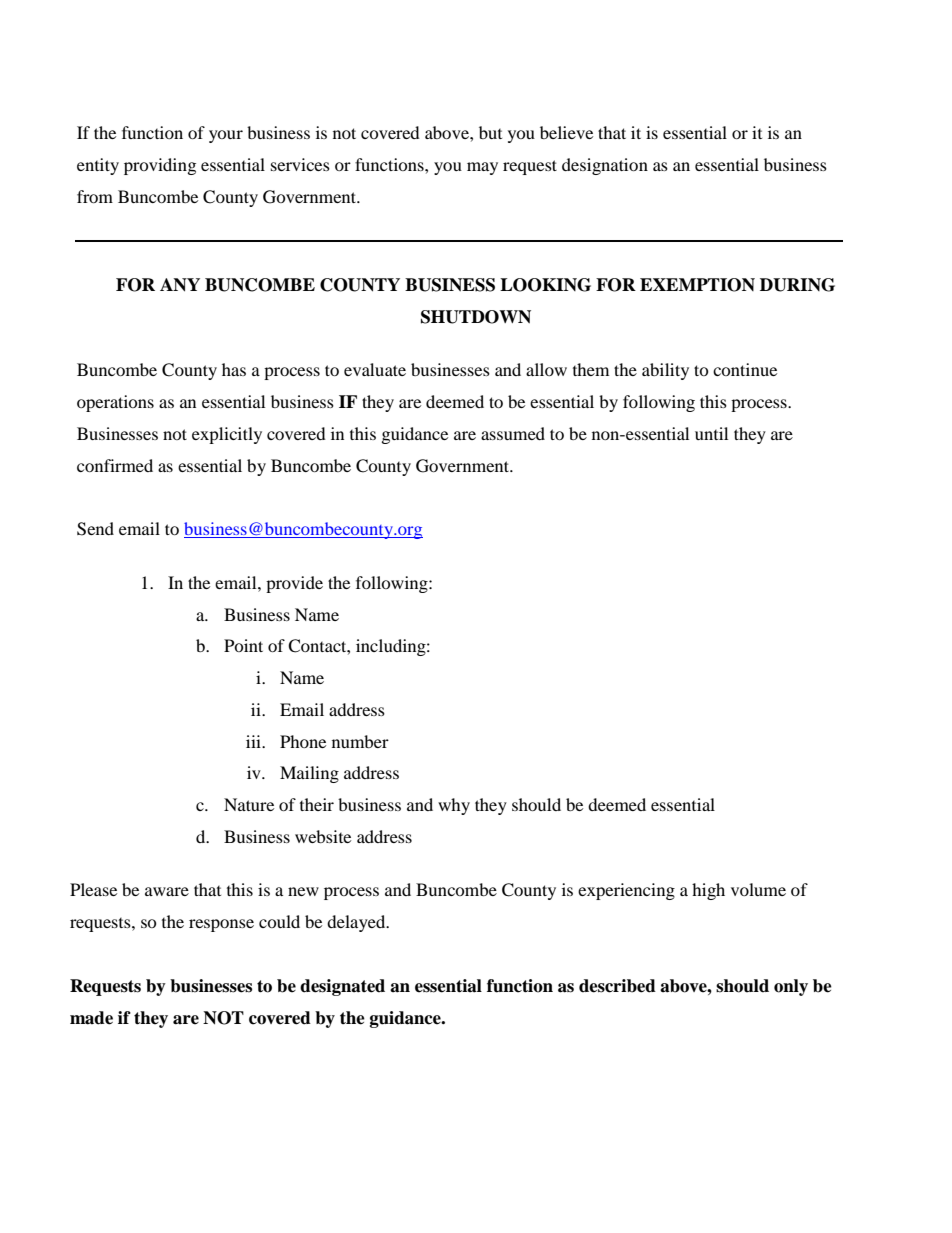 The width and height of the image is (952, 1233). I want to click on designated, so click(342, 987).
